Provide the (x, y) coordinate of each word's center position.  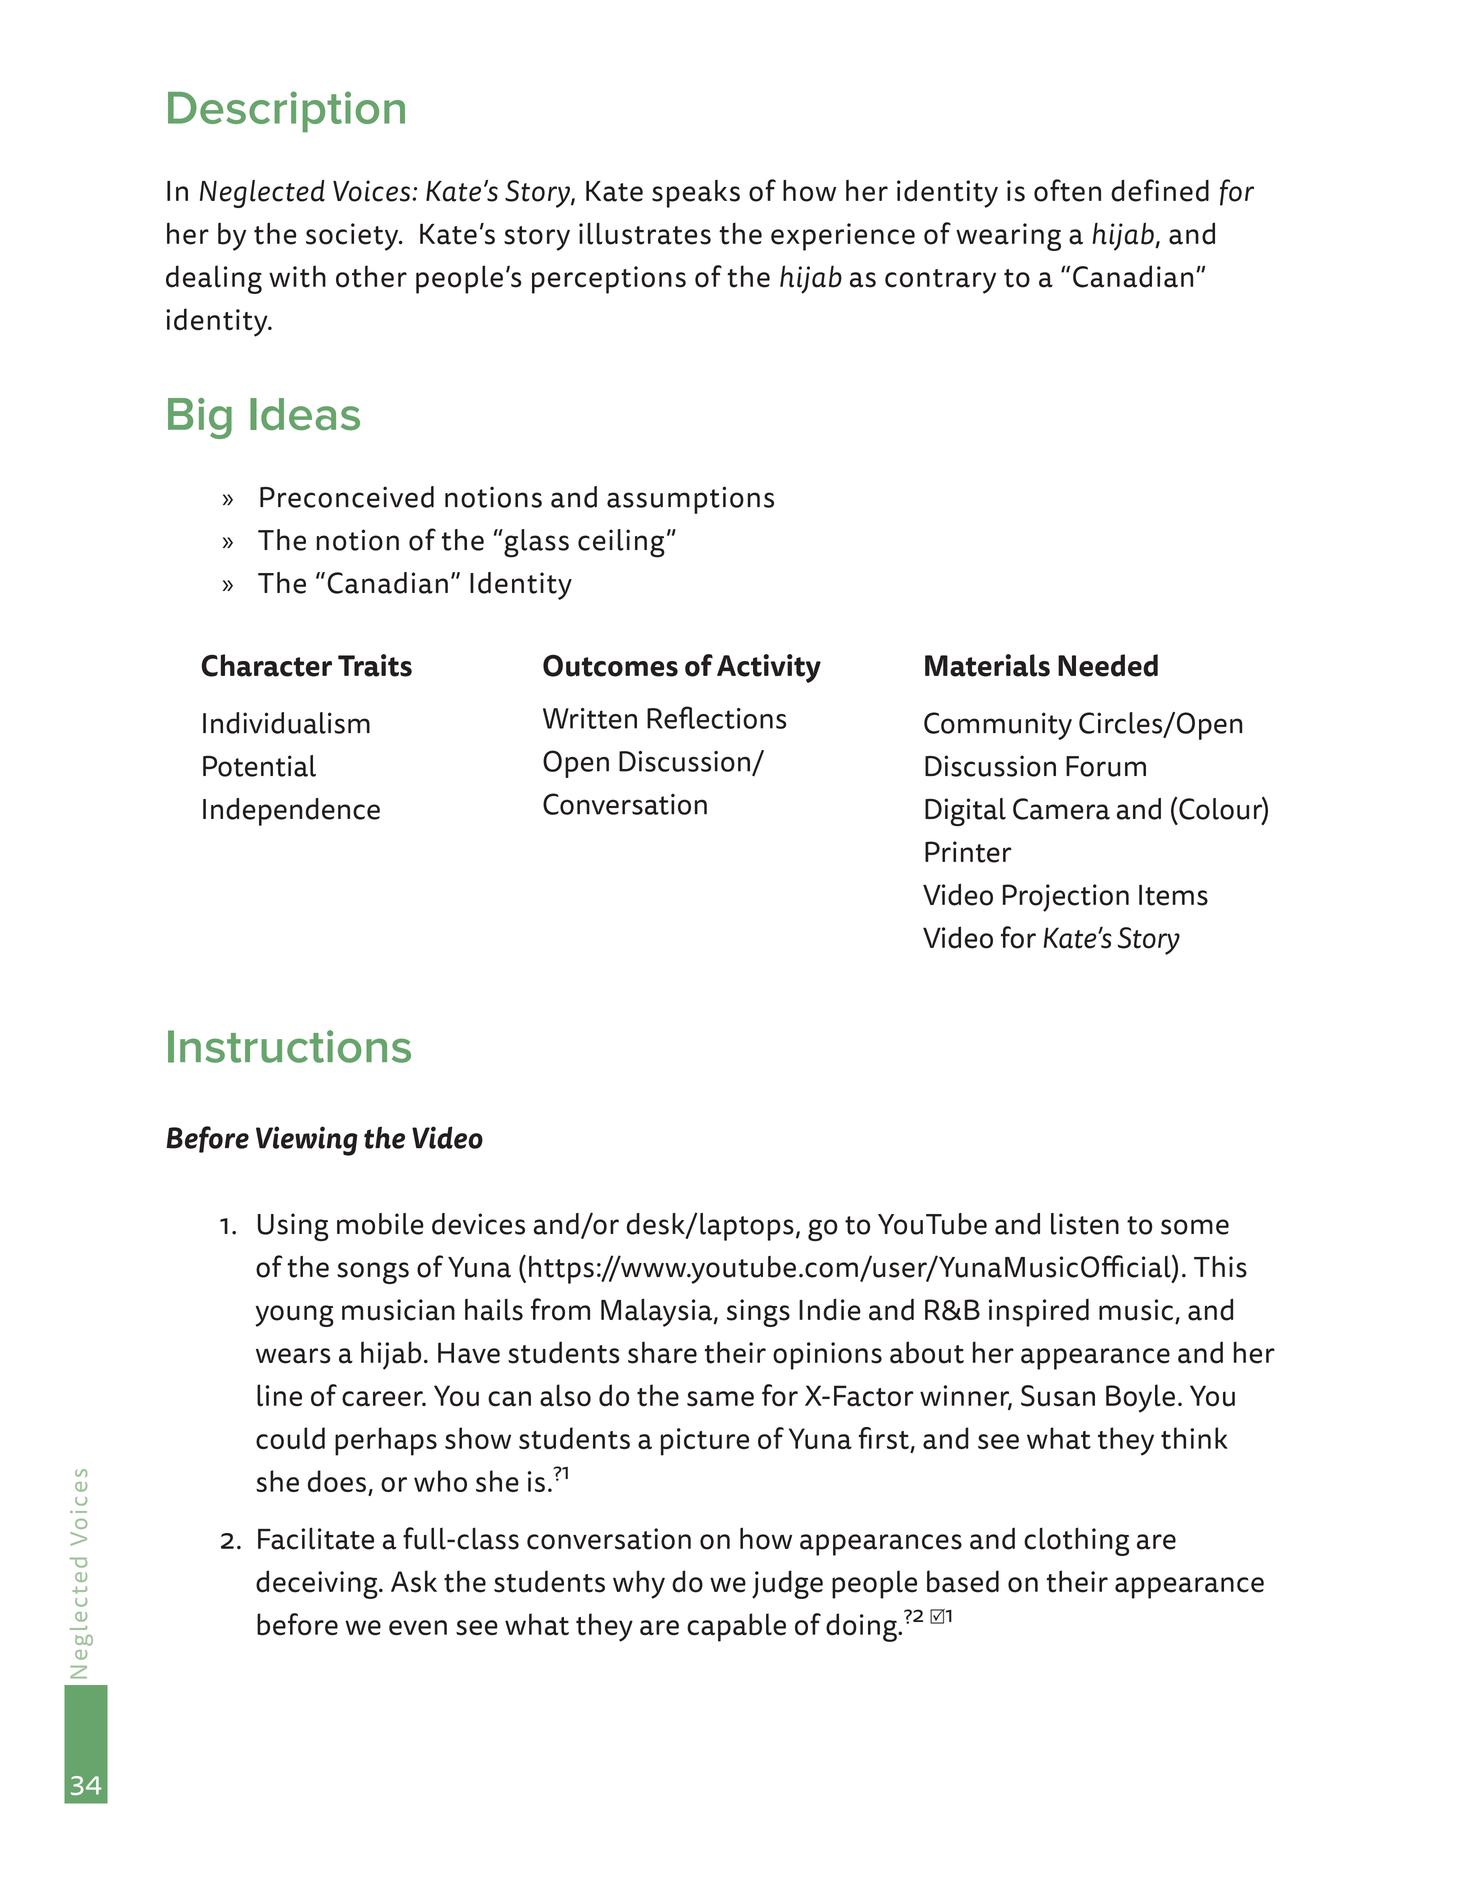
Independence (291, 812)
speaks (696, 194)
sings (758, 1313)
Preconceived (347, 497)
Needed (1108, 665)
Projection (1066, 898)
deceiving (318, 1584)
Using (293, 1227)
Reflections (717, 717)
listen (1085, 1224)
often (1067, 190)
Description (286, 111)
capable (736, 1627)
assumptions (690, 500)
